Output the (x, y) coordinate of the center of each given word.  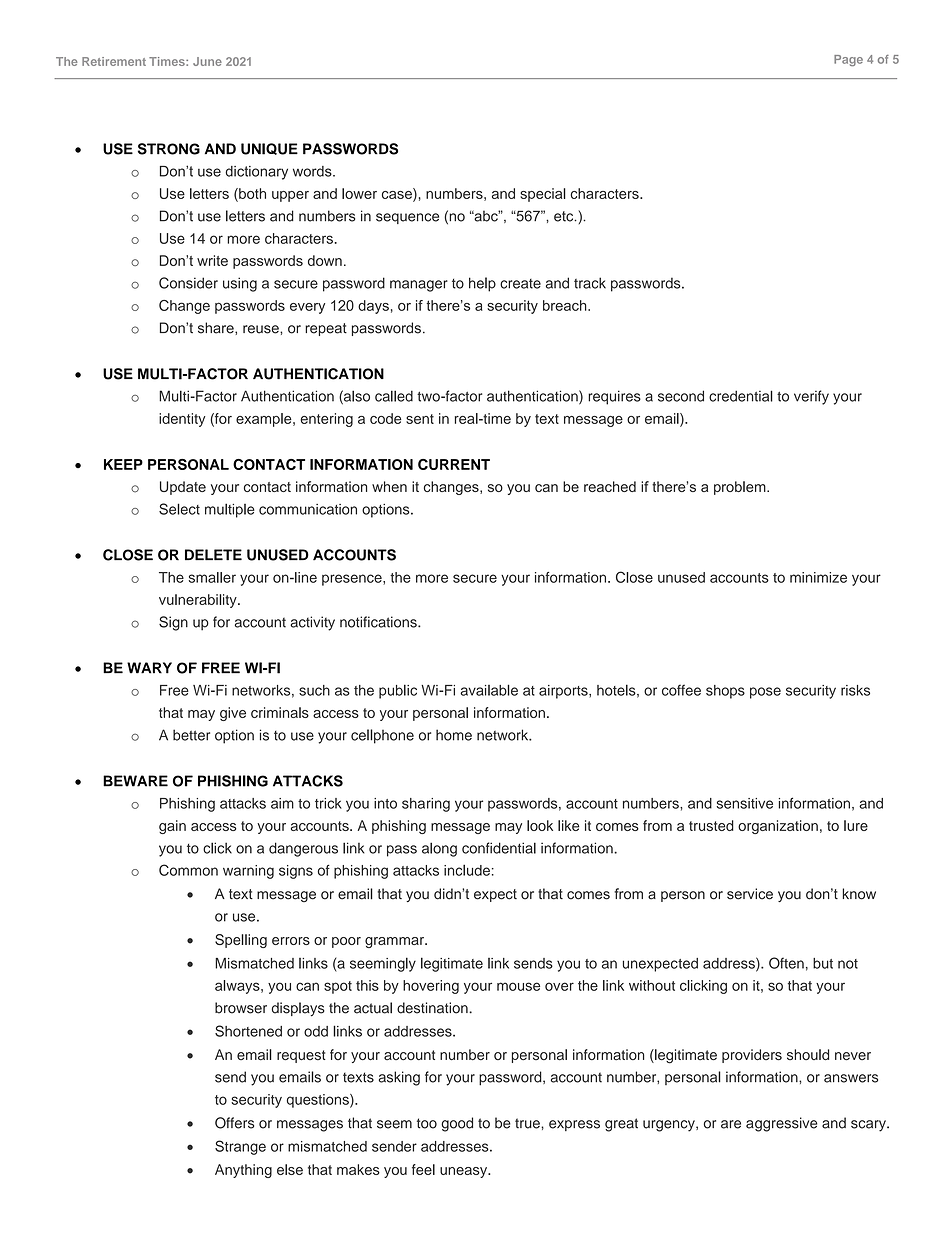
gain (172, 827)
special (543, 195)
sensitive (744, 803)
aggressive (781, 1124)
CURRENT (454, 464)
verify (811, 397)
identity (182, 420)
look (540, 825)
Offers (234, 1123)
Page (848, 60)
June (207, 61)
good (457, 1124)
